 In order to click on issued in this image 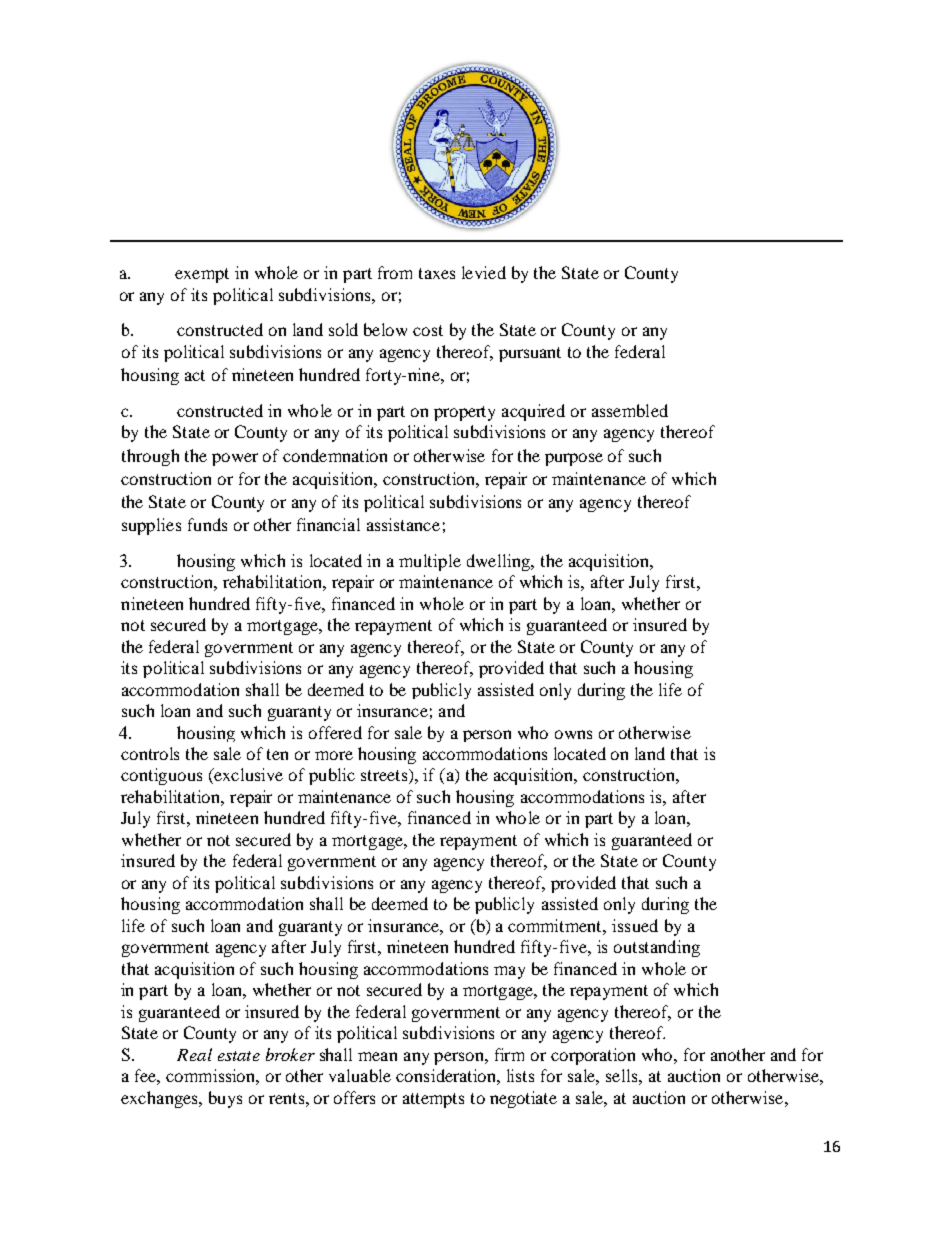, I will do `click(635, 925)`.
